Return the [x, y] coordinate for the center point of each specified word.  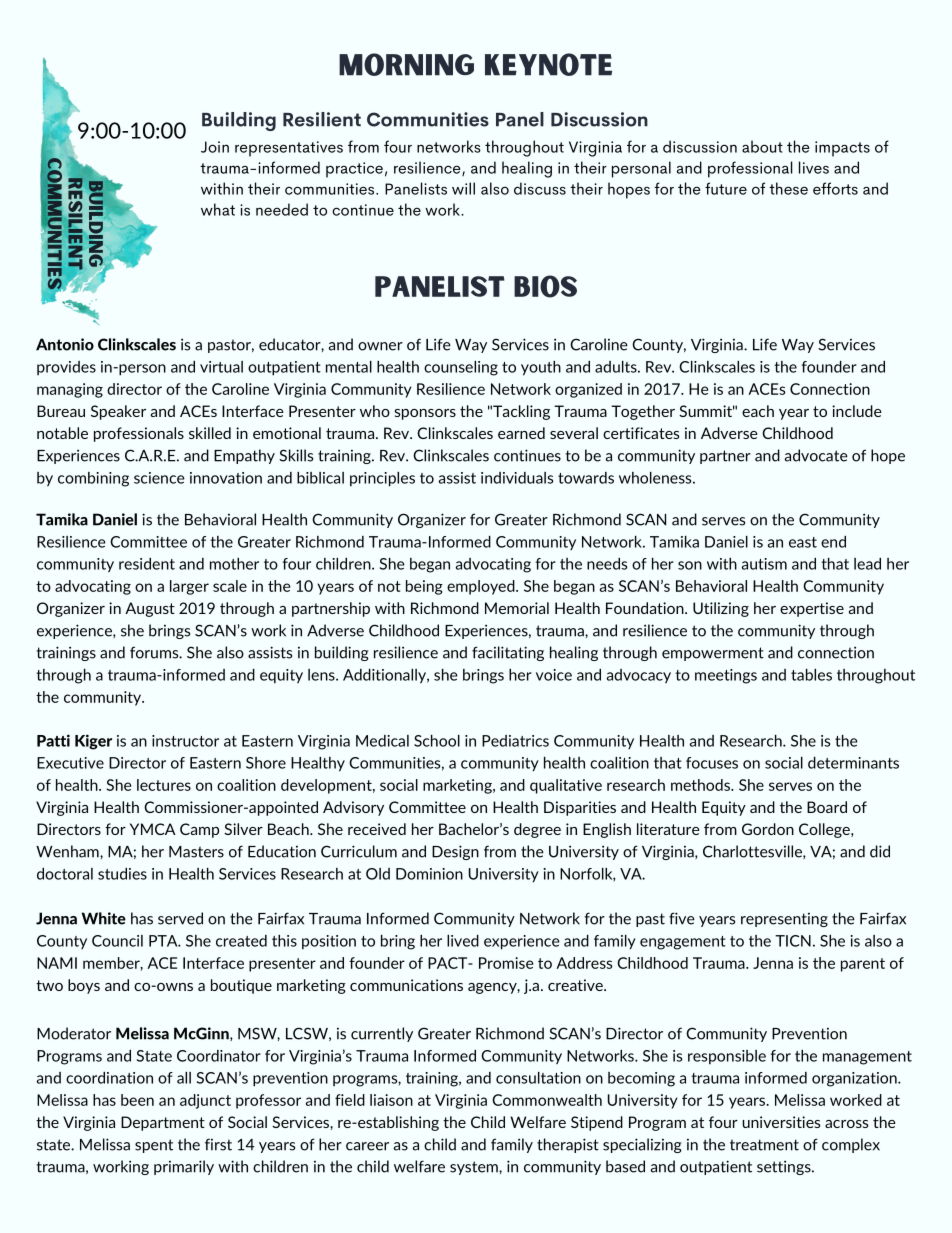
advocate [816, 455]
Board [827, 807]
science [159, 478]
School [437, 741]
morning [406, 64]
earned [521, 433]
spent [154, 1146]
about [762, 146]
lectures [164, 785]
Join [215, 147]
